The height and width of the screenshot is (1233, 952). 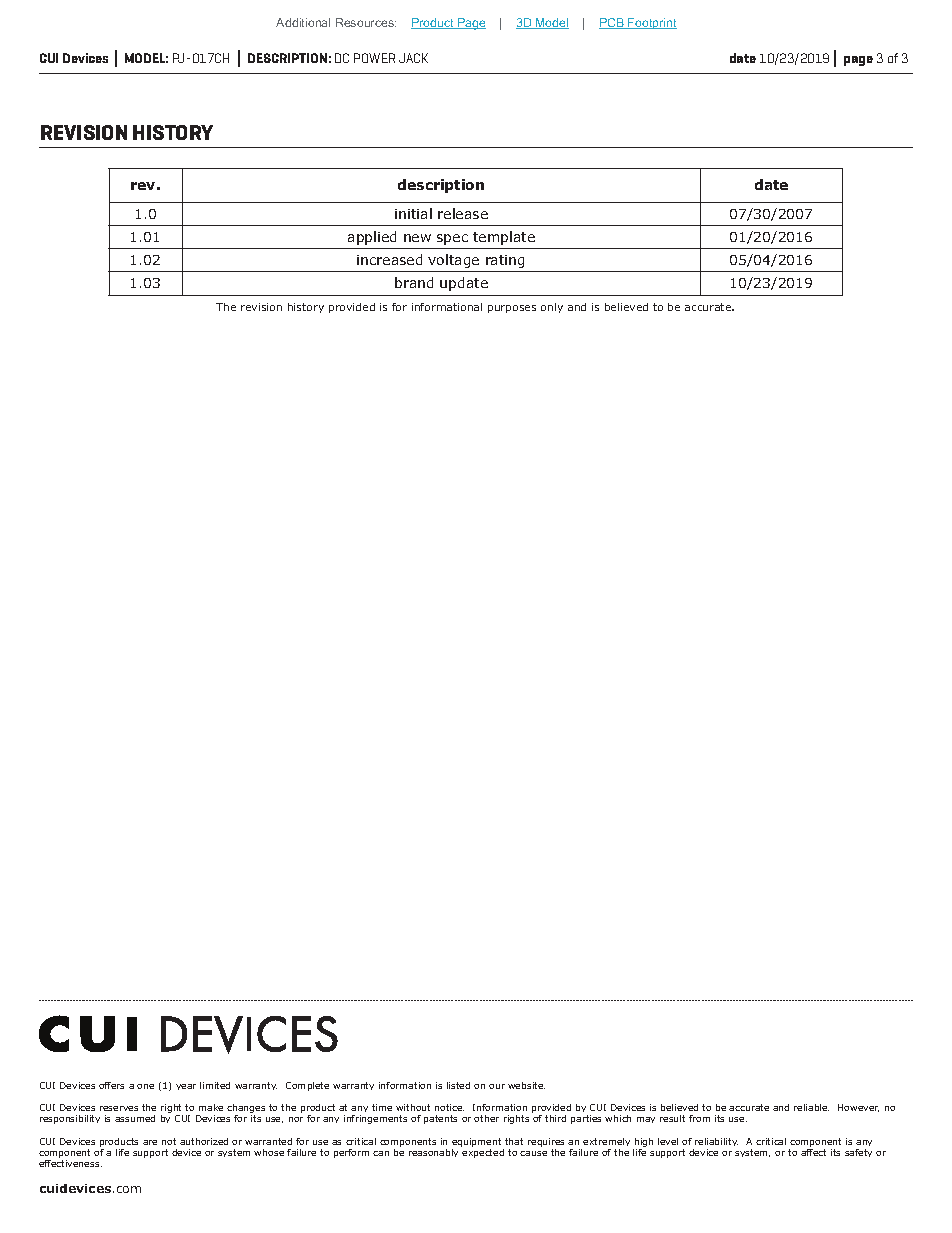 What do you see at coordinates (458, 1085) in the screenshot?
I see `listed` at bounding box center [458, 1085].
